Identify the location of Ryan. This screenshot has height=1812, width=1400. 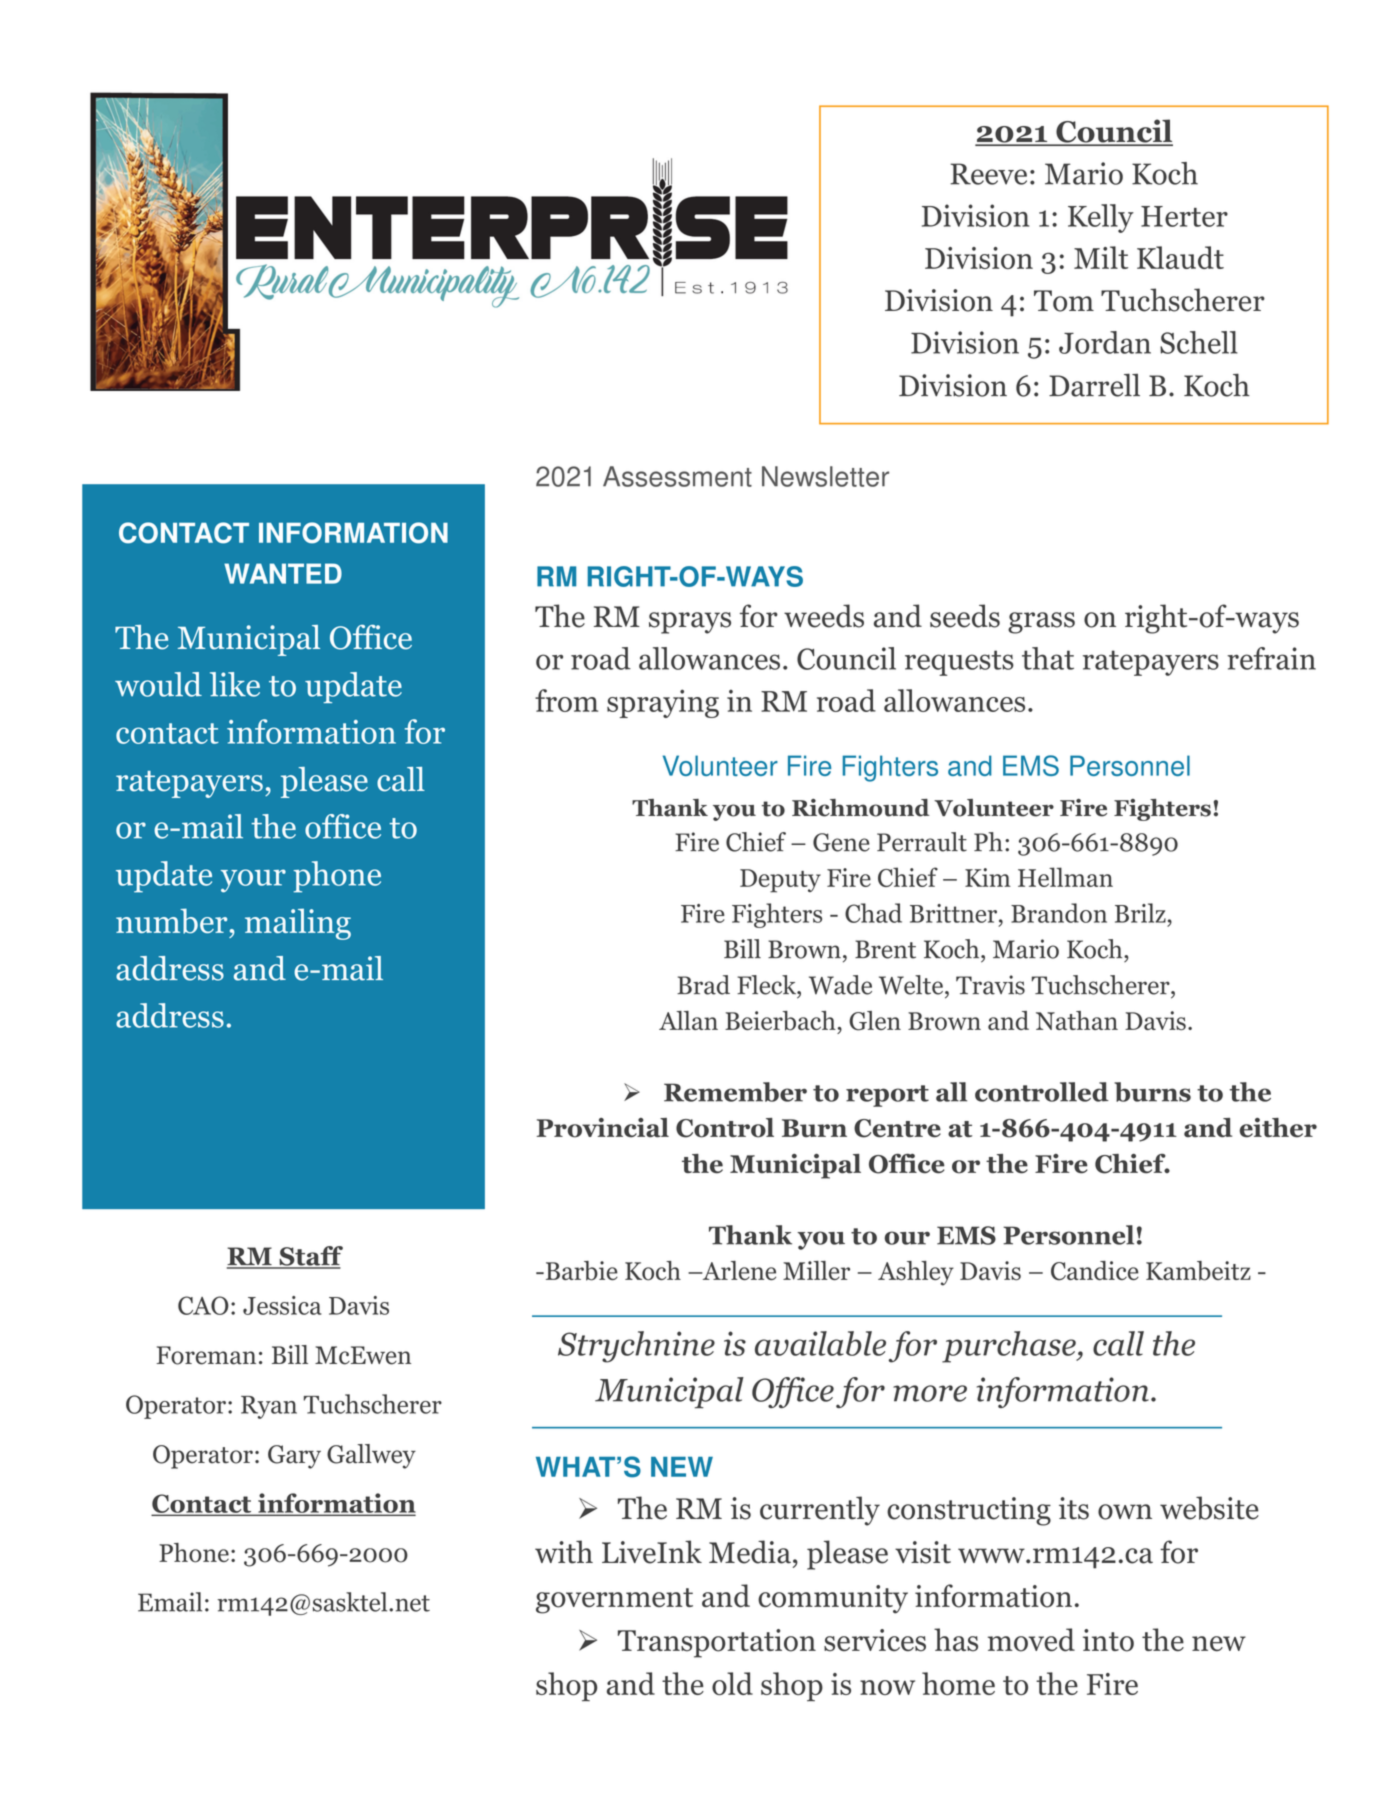
(269, 1407).
